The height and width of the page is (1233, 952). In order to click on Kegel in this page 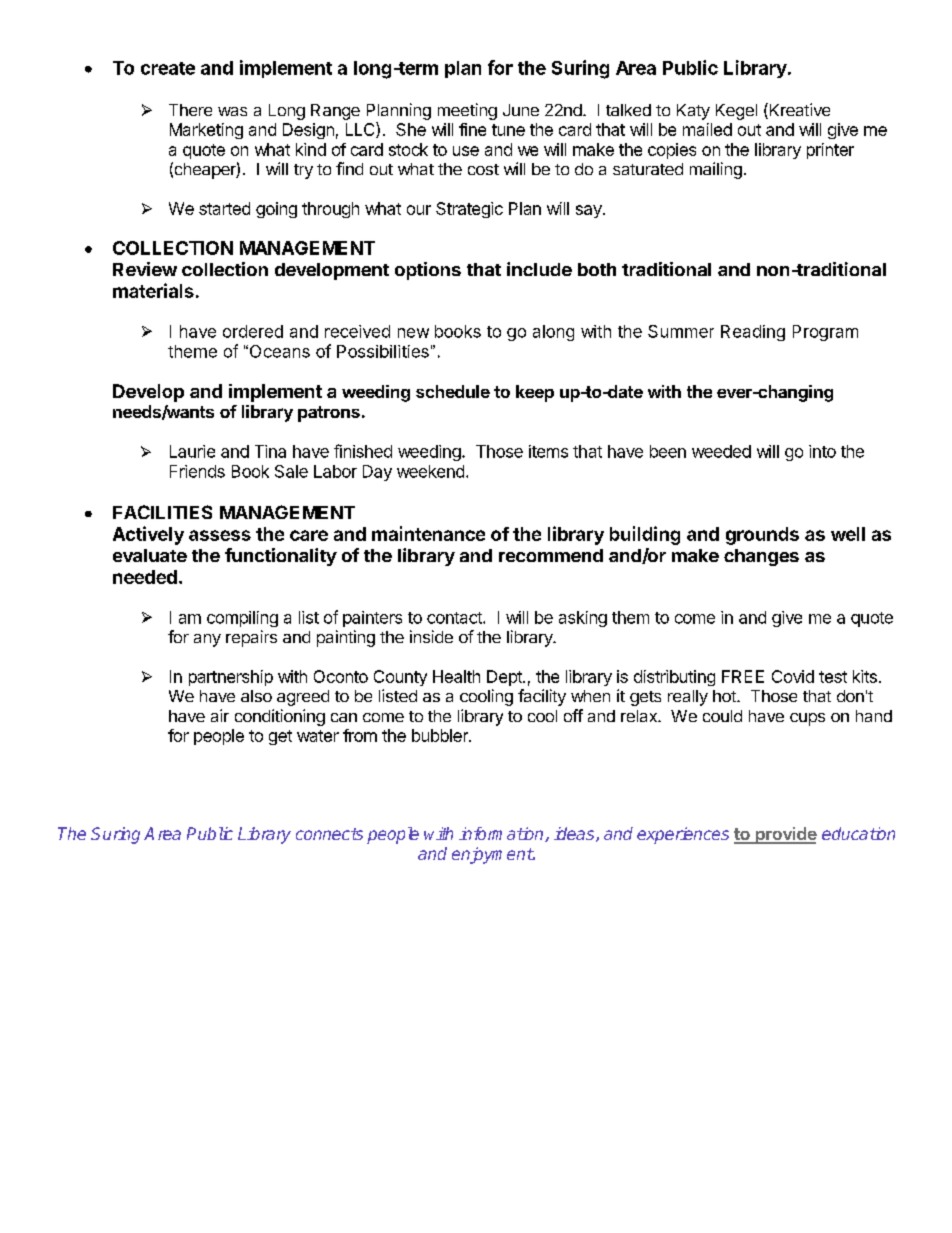, I will do `click(736, 112)`.
